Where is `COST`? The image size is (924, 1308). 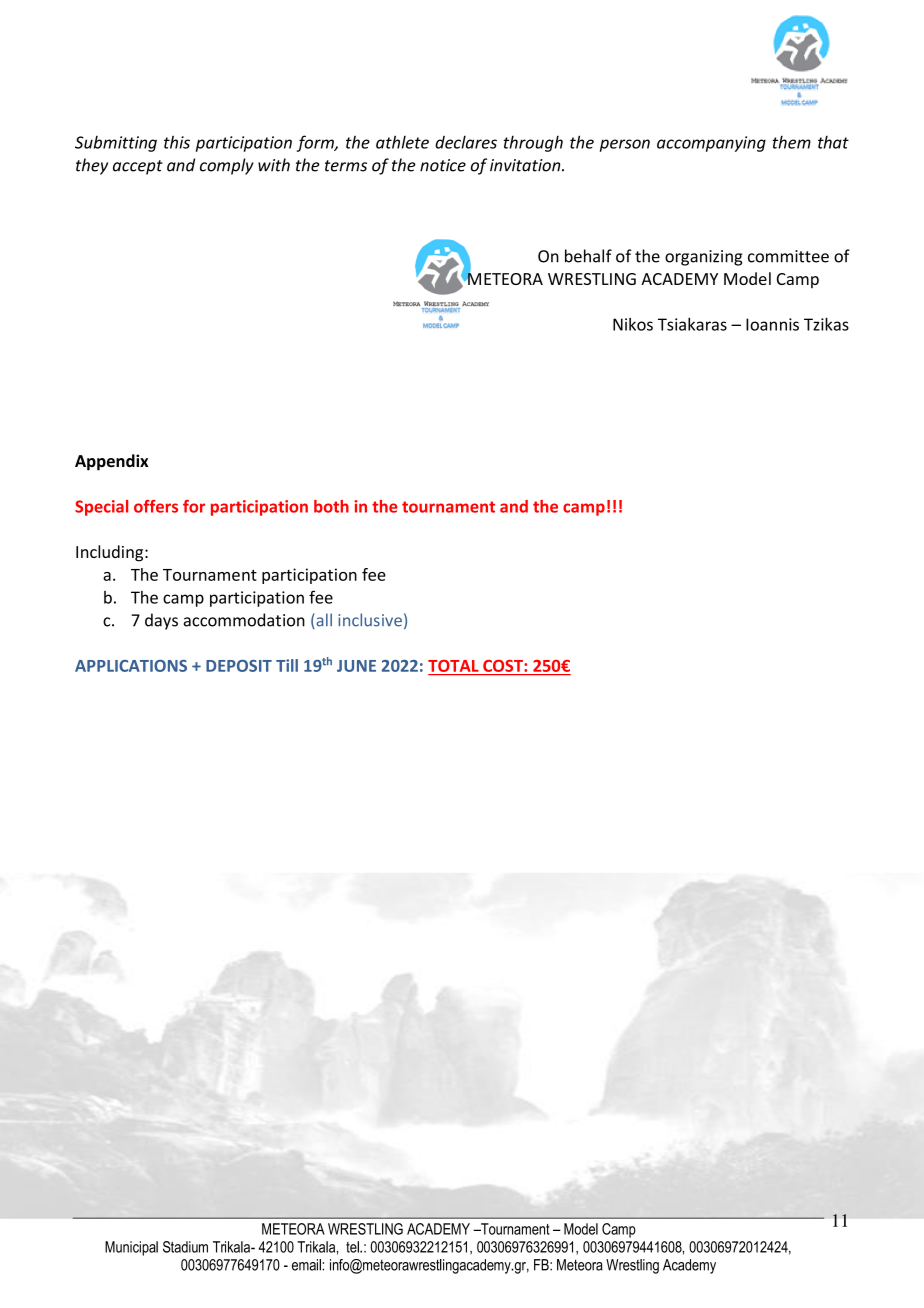 COST is located at coordinates (503, 666).
